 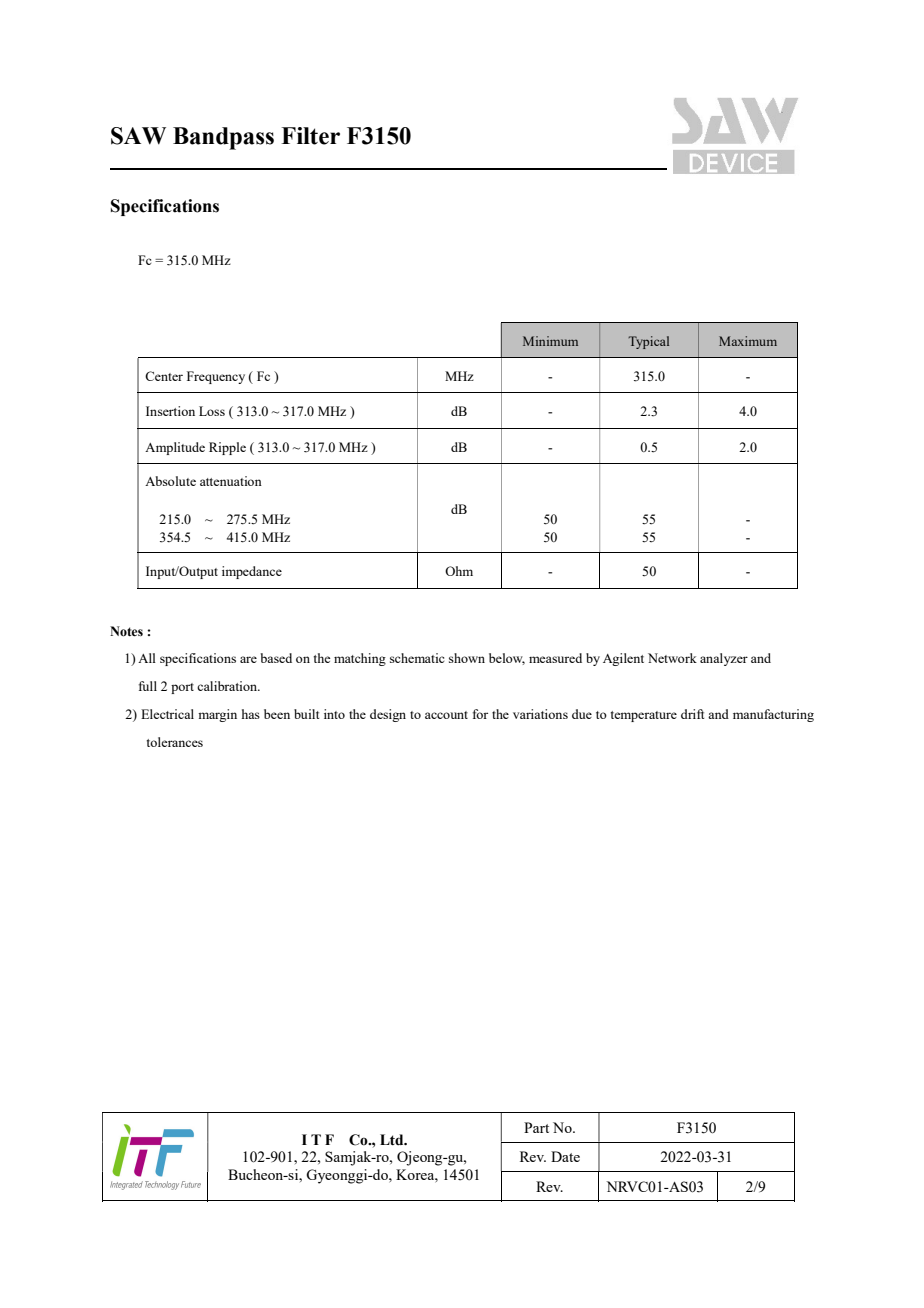 What do you see at coordinates (648, 342) in the image?
I see `Typical` at bounding box center [648, 342].
